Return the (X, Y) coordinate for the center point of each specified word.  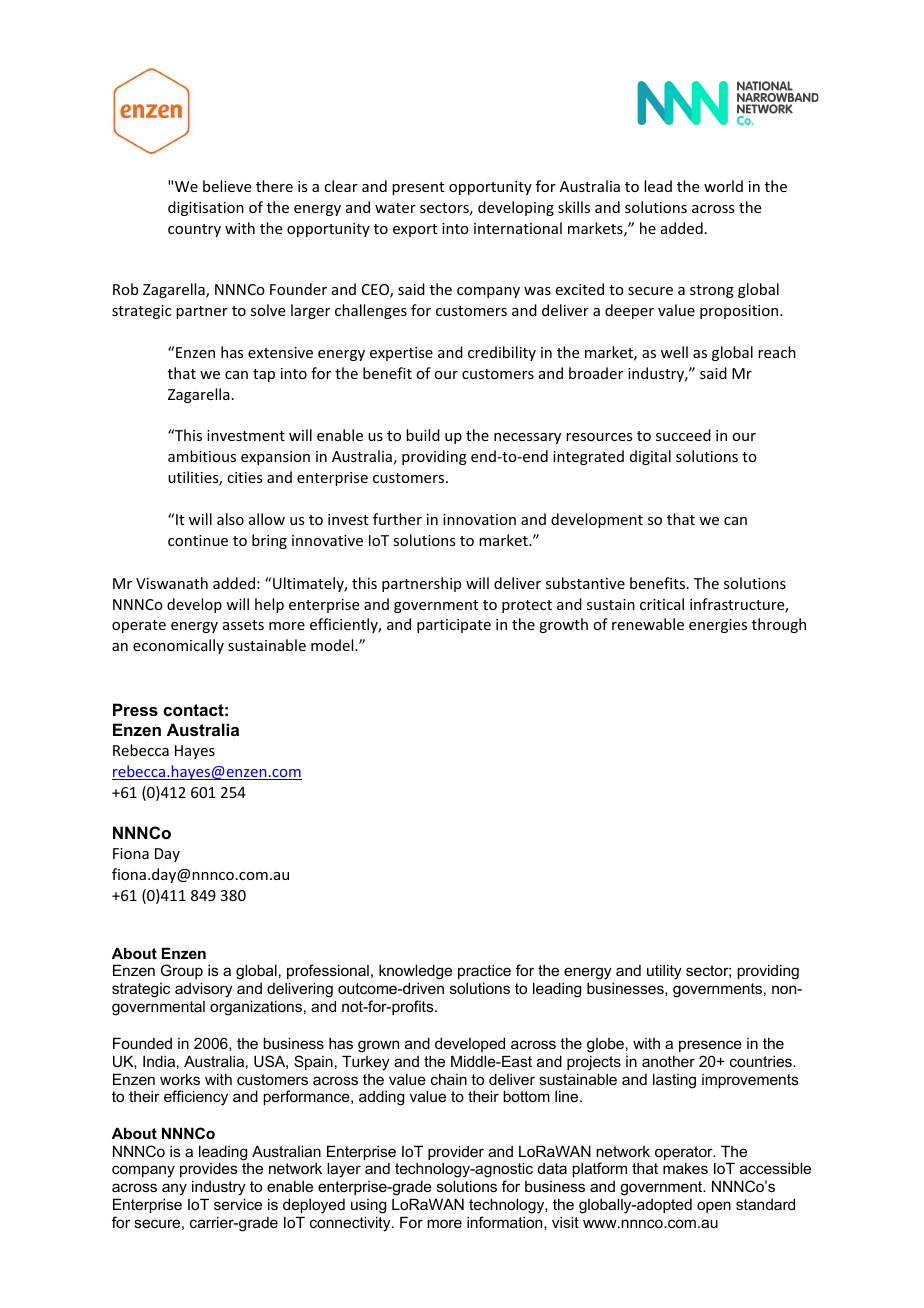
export (415, 230)
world (723, 186)
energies (718, 626)
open (714, 1207)
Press (135, 709)
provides (209, 1169)
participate (454, 626)
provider (456, 1152)
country (194, 230)
